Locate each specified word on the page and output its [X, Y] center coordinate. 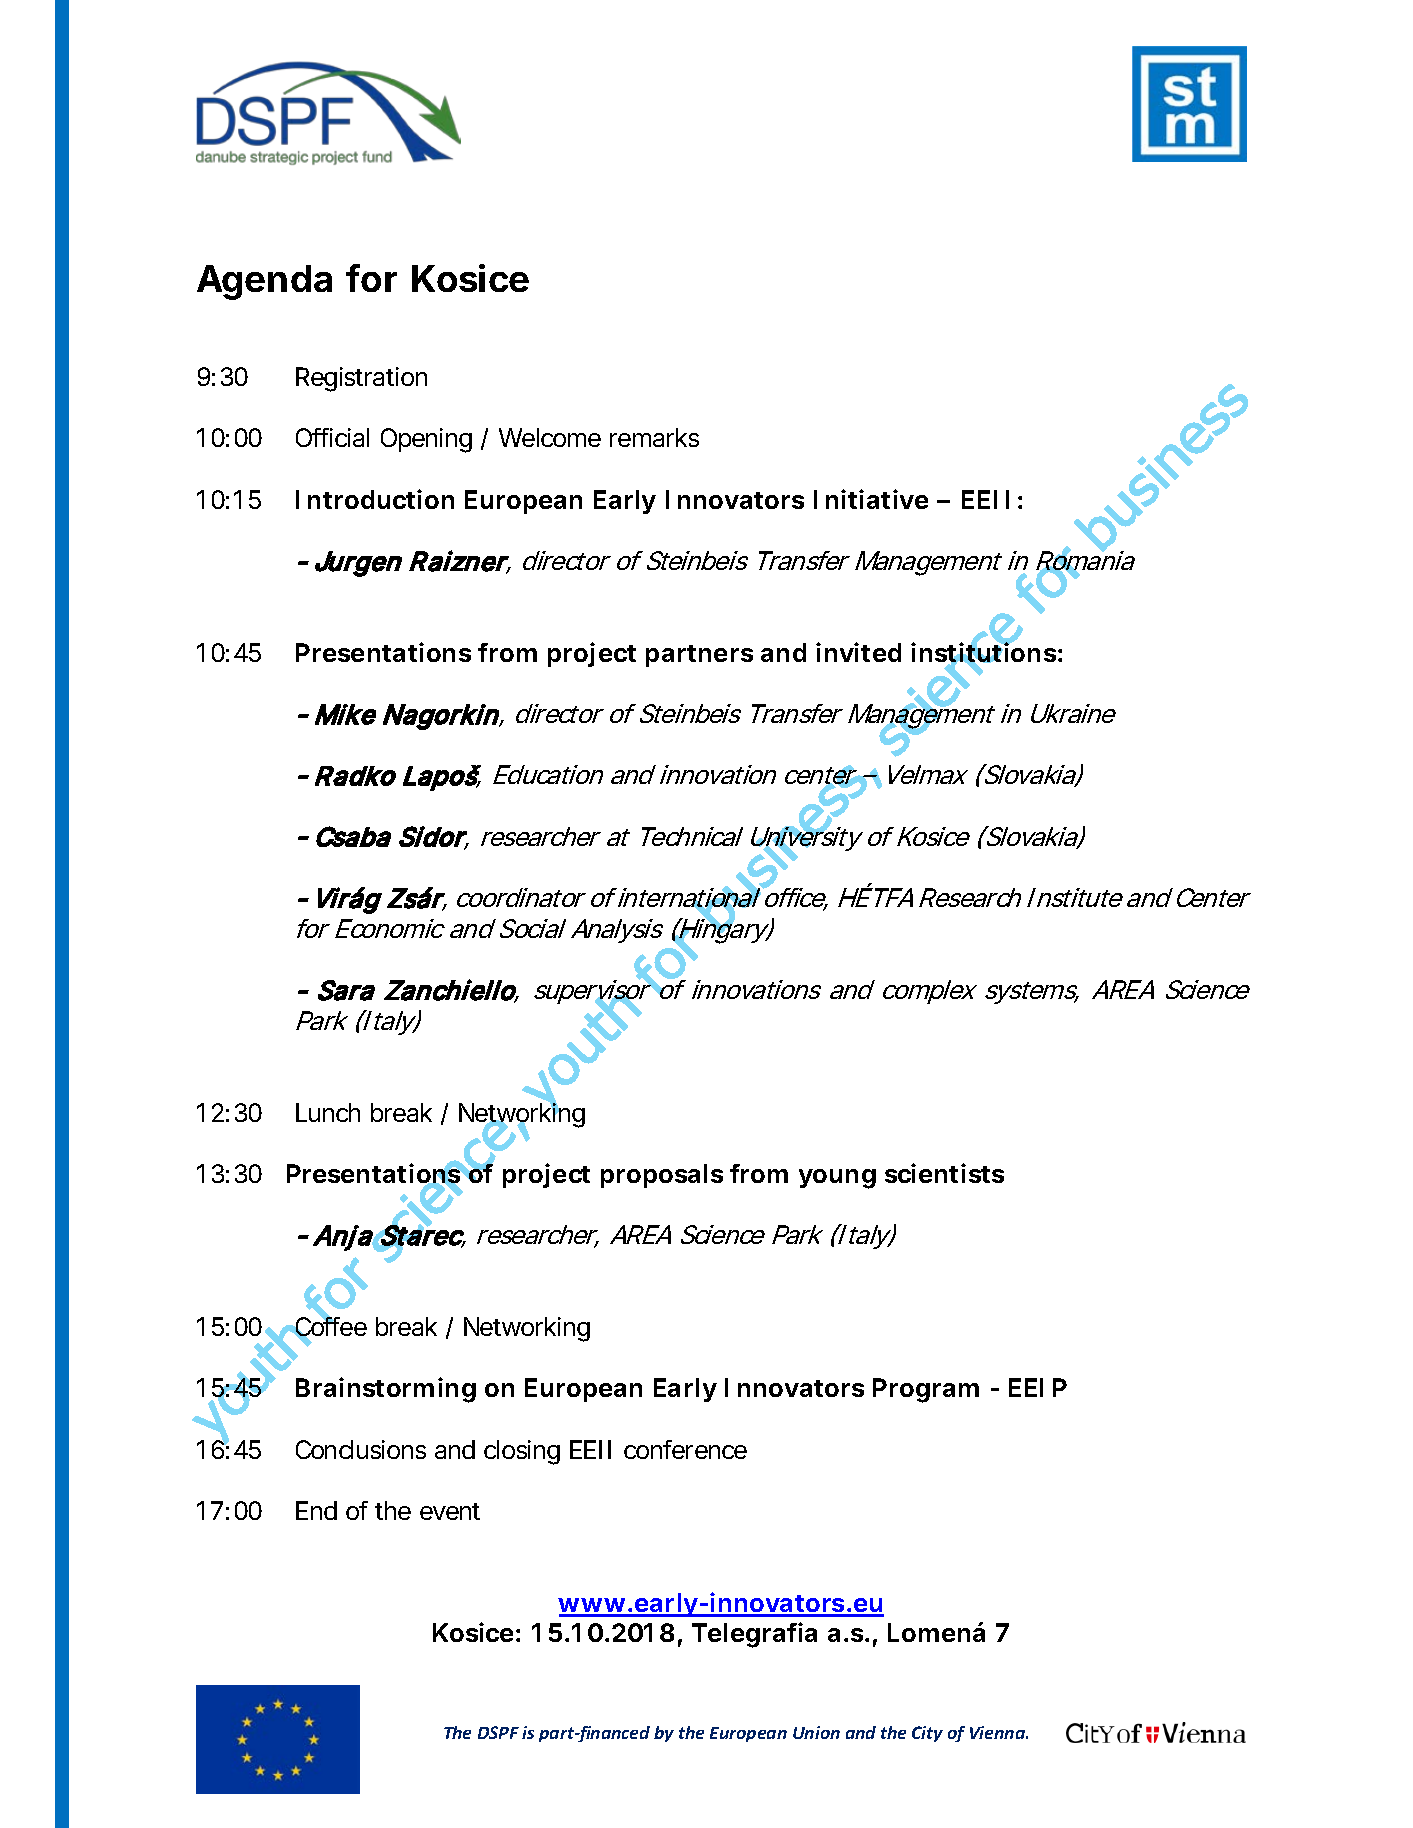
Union [816, 1732]
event [450, 1511]
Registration [361, 379]
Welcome [550, 437]
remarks [654, 437]
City [927, 1734]
